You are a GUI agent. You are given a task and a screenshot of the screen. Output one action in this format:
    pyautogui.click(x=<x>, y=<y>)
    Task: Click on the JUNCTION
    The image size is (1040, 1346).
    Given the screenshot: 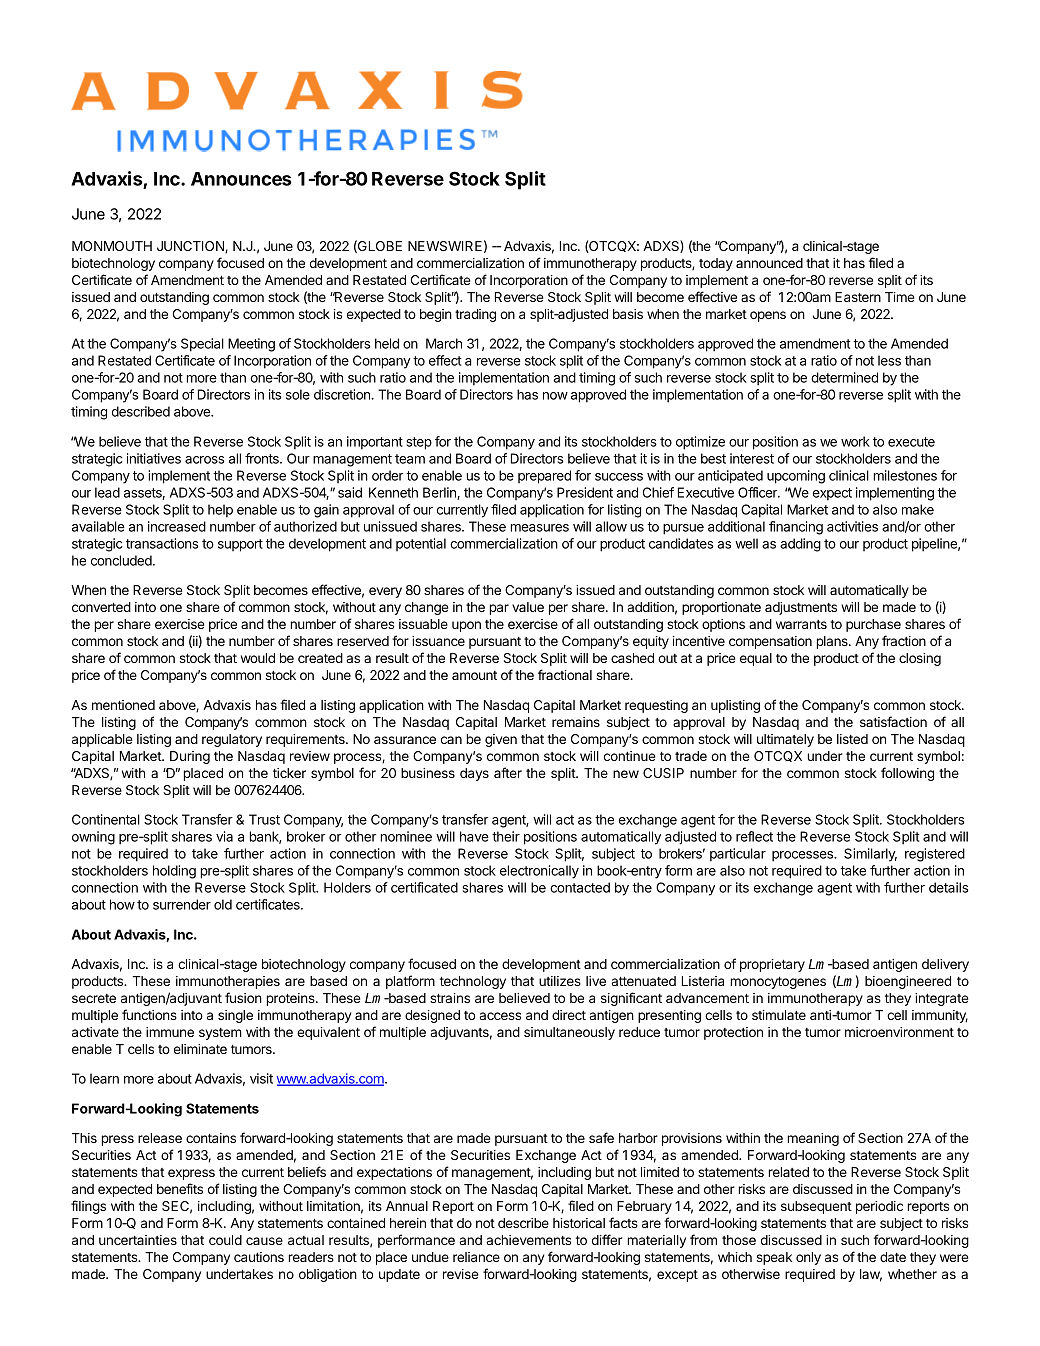 What is the action you would take?
    pyautogui.click(x=191, y=247)
